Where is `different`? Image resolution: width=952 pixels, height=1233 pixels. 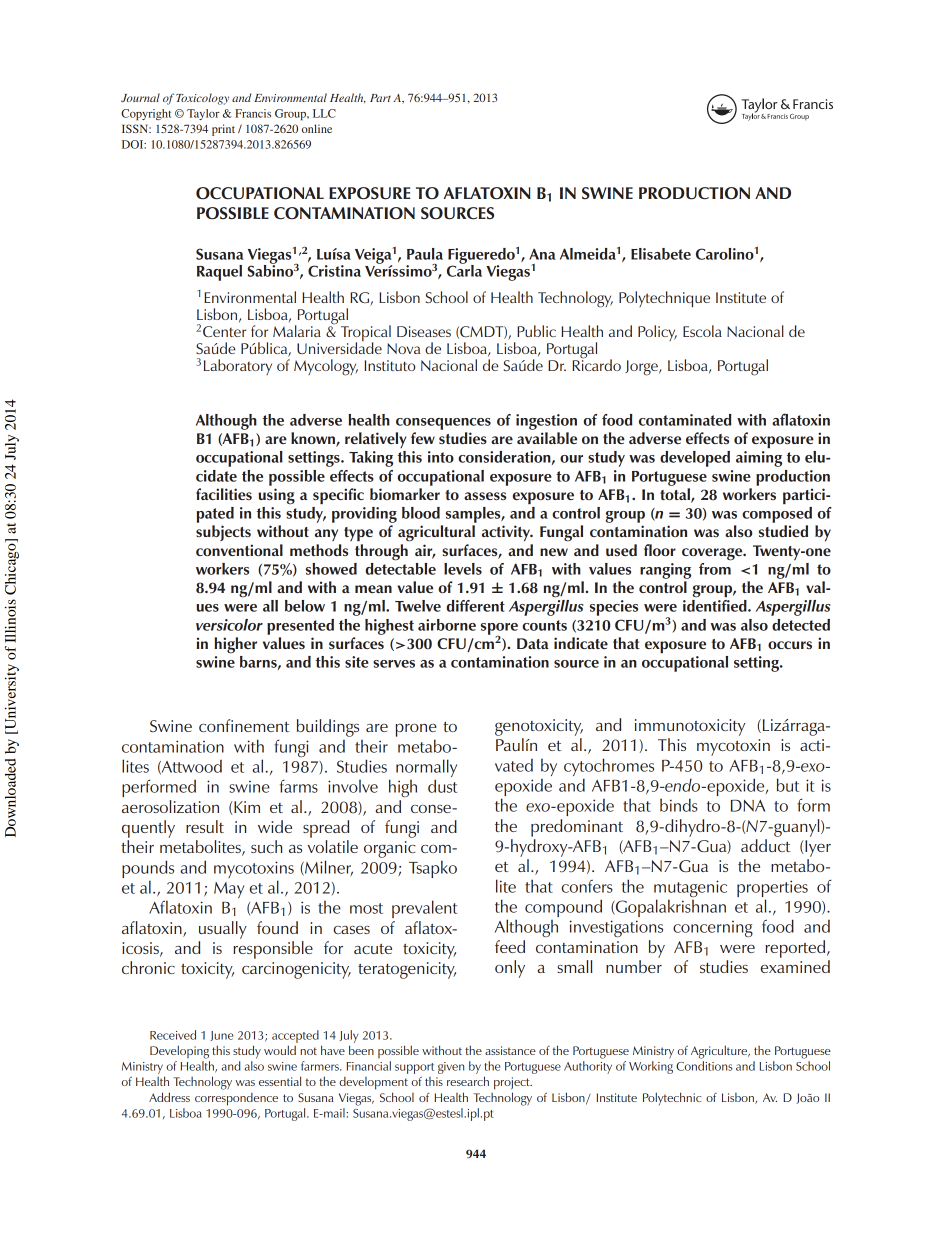 different is located at coordinates (476, 606).
